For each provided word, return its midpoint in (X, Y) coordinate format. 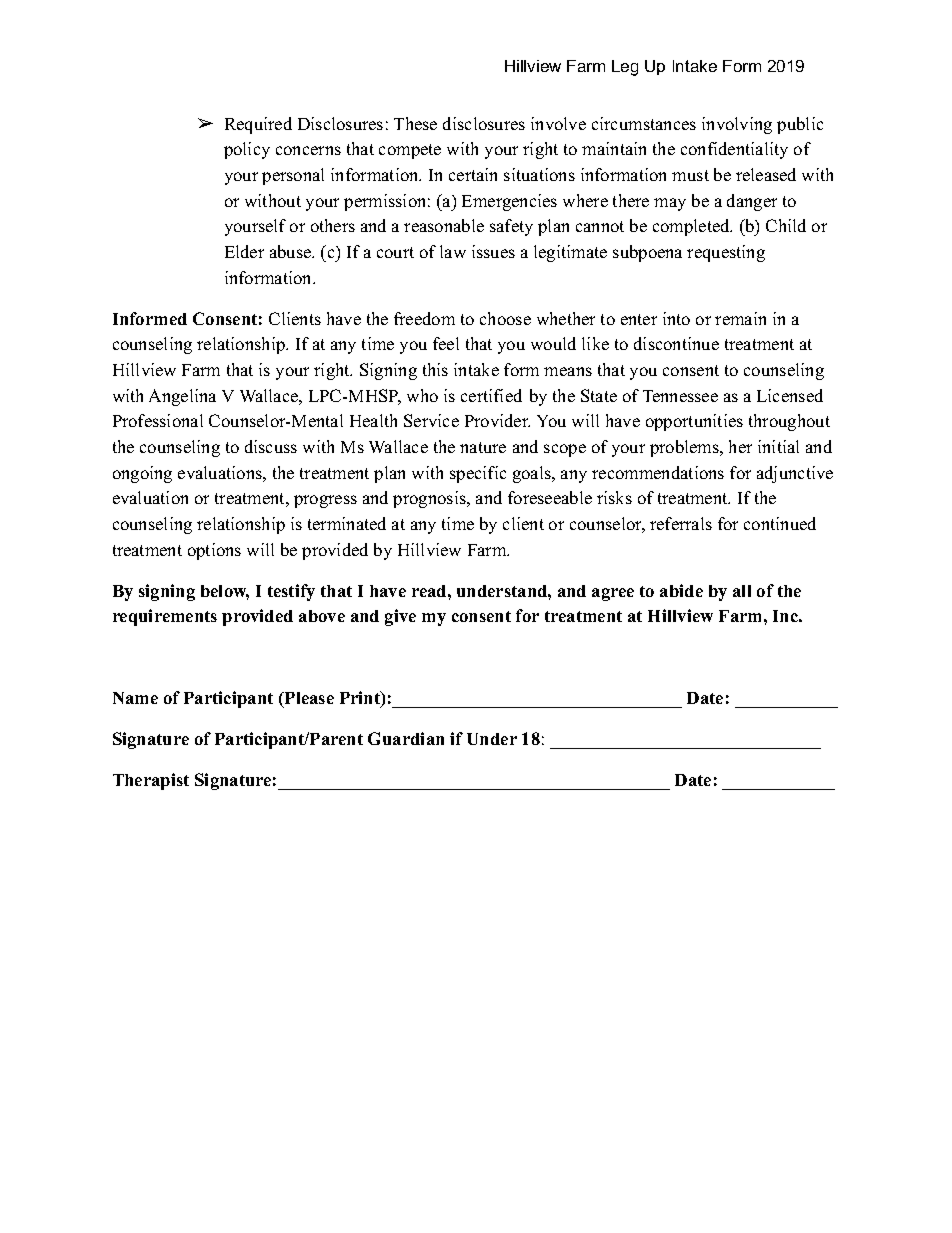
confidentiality (734, 150)
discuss (271, 446)
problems (685, 448)
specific (478, 474)
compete (410, 151)
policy (247, 150)
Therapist (151, 781)
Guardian (406, 738)
